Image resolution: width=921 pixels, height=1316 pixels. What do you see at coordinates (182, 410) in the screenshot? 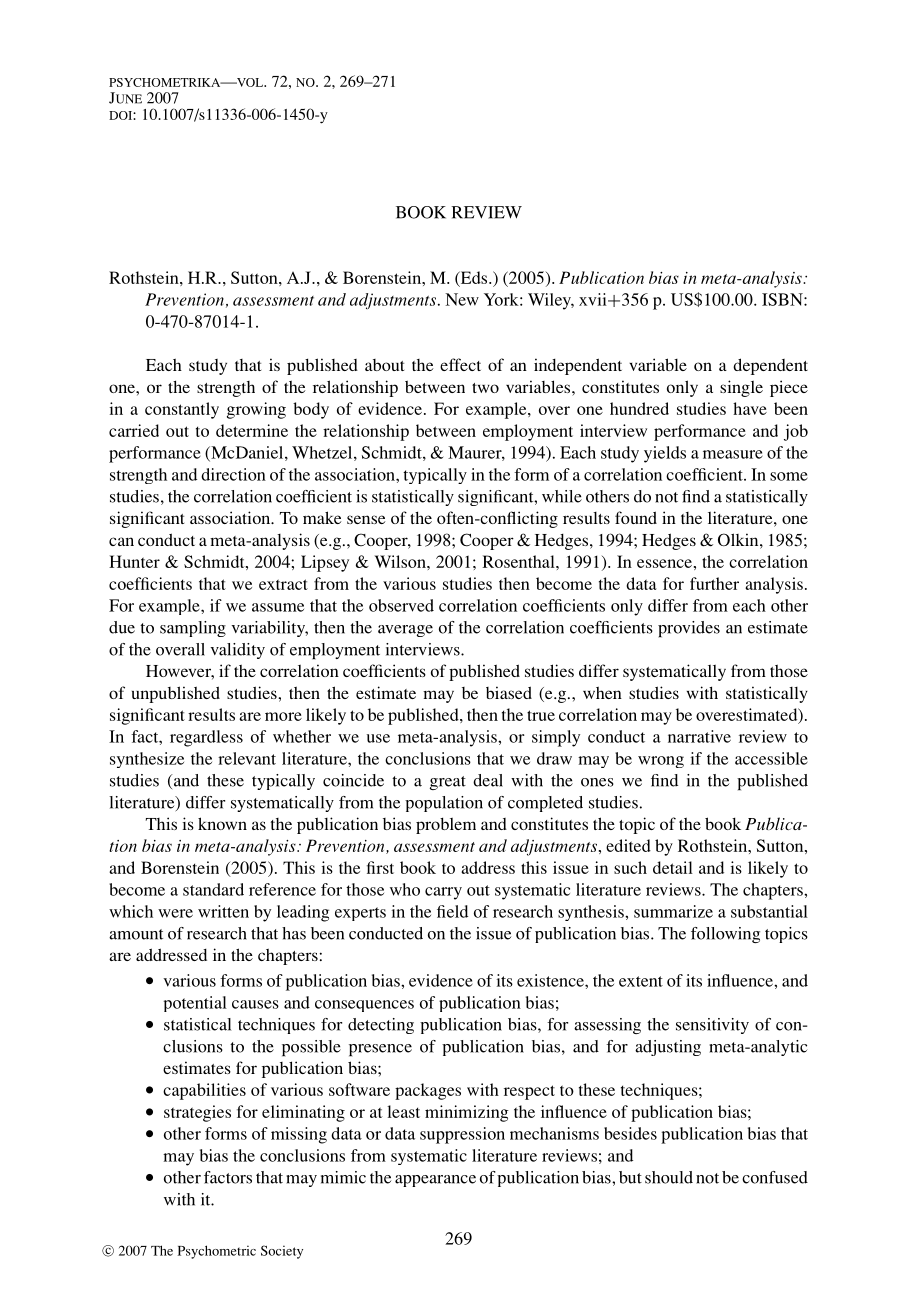
I see `constantly` at bounding box center [182, 410].
